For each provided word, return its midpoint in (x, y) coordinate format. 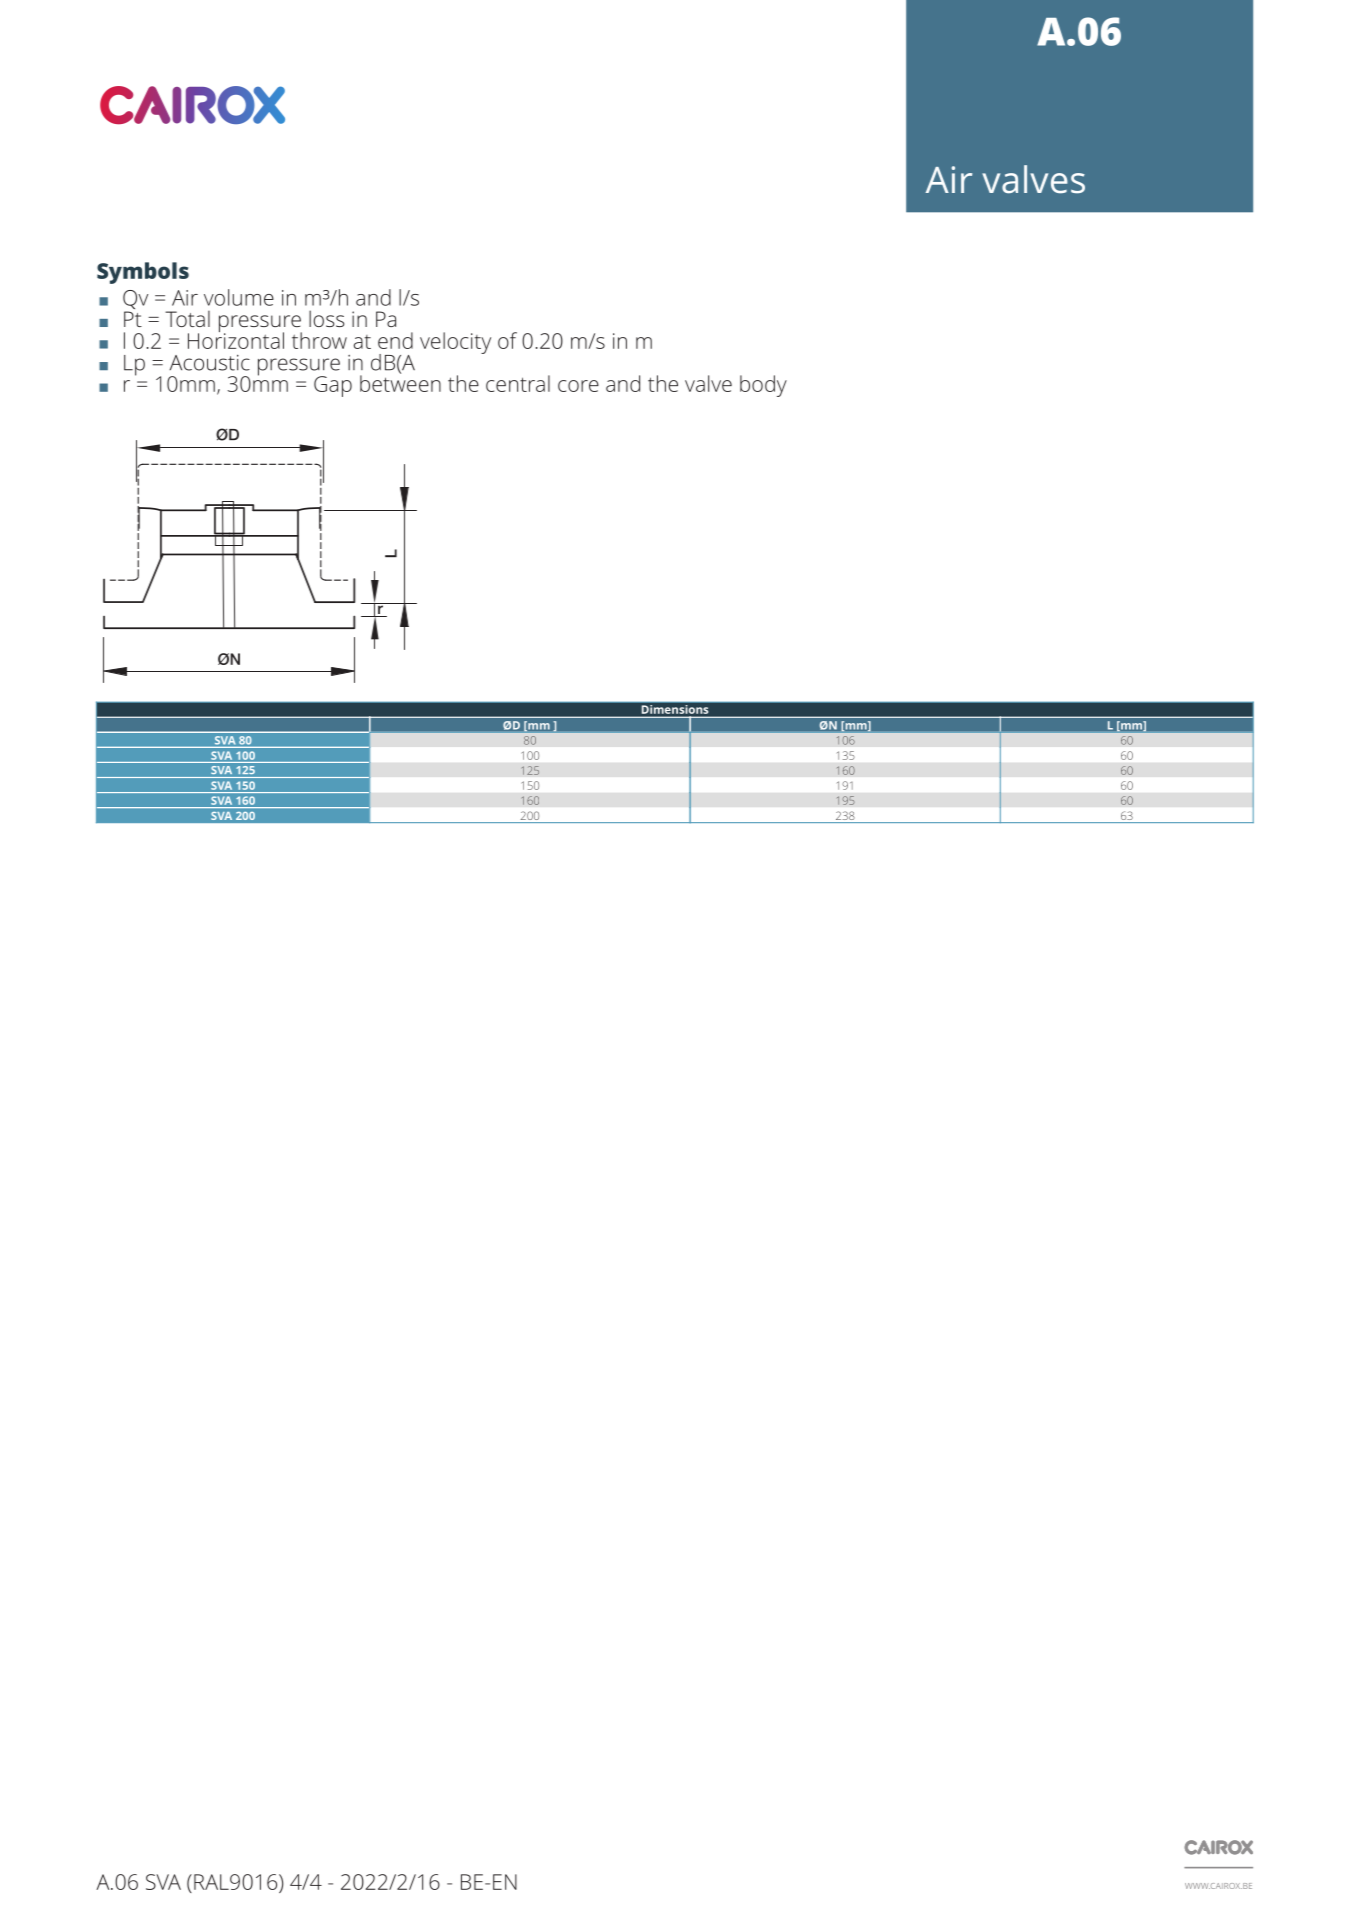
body (763, 386)
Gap (333, 386)
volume (239, 297)
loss (326, 318)
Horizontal (236, 339)
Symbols (143, 273)
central (518, 383)
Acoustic (210, 362)
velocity (455, 343)
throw (319, 340)
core (578, 386)
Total (187, 319)
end (395, 340)
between (400, 382)
